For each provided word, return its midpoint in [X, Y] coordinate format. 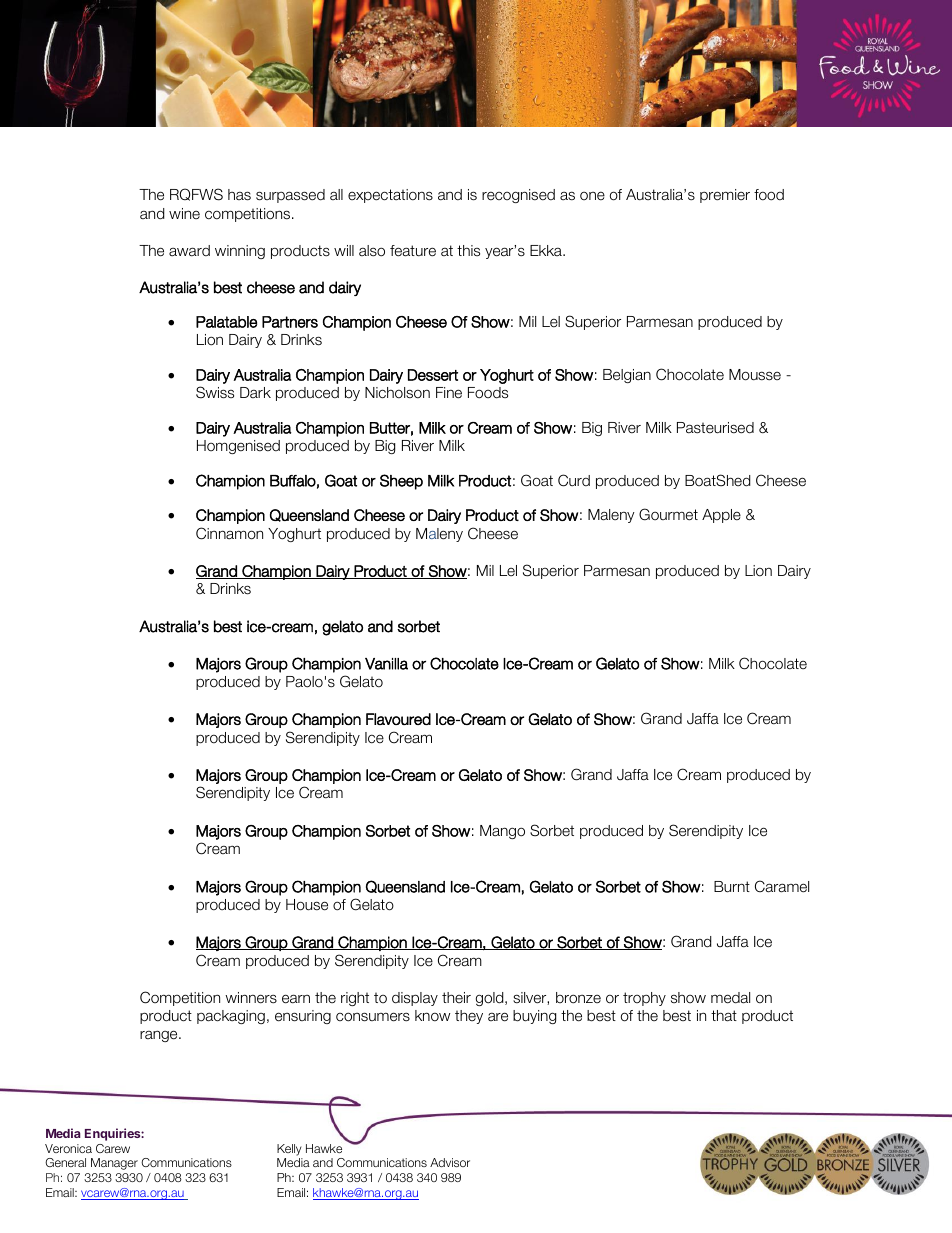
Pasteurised [715, 428]
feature [413, 251]
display [415, 999]
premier [725, 196]
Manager [114, 1164]
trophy [644, 999]
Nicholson [397, 393]
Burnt [732, 887]
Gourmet [668, 514]
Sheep [401, 482]
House [307, 905]
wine [184, 213]
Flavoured [398, 719]
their [456, 997]
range [160, 1036]
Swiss [215, 392]
